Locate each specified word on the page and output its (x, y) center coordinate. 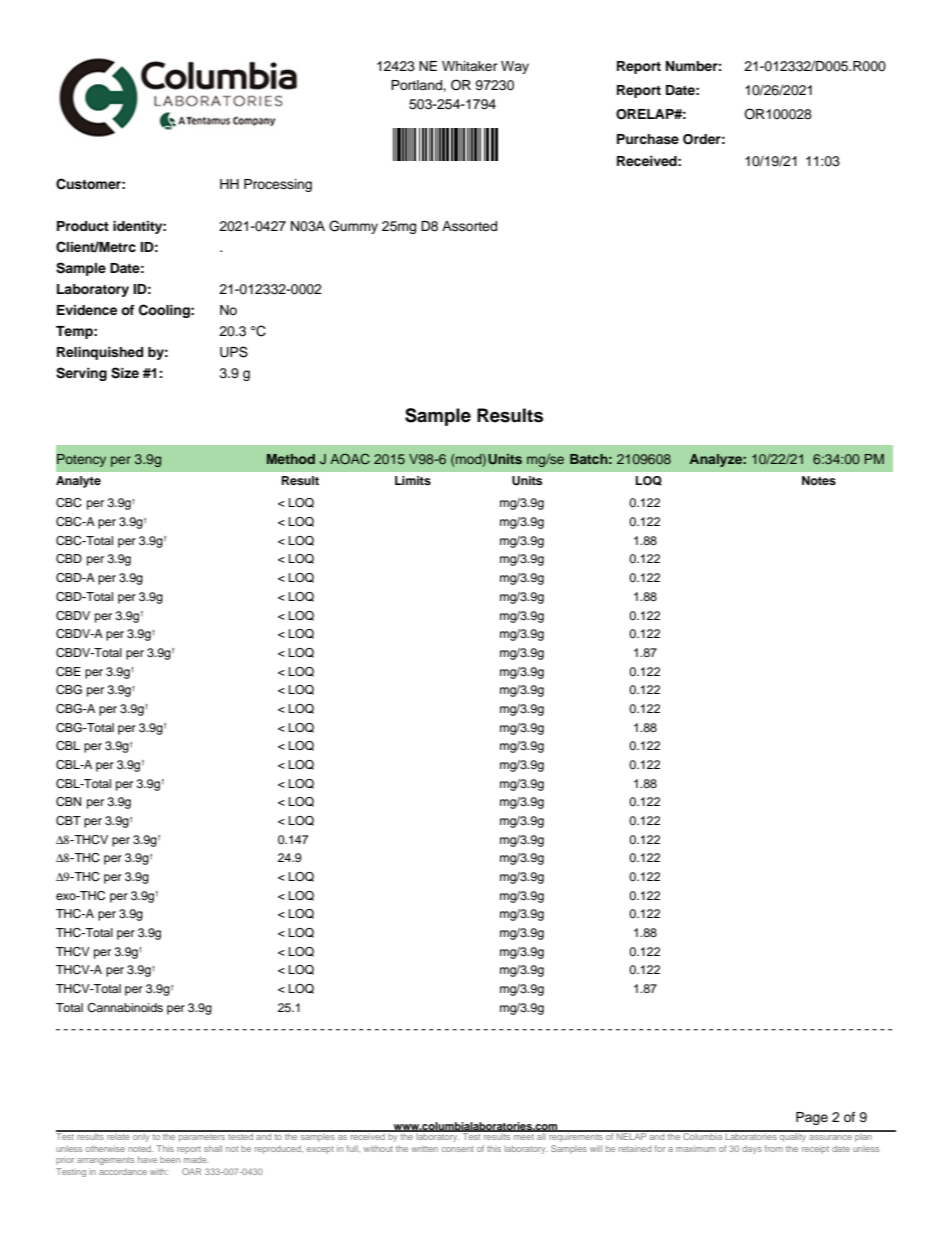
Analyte (78, 482)
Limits (413, 480)
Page (812, 1118)
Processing (278, 185)
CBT (68, 821)
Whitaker (470, 66)
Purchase (648, 139)
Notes (819, 480)
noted (140, 1148)
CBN (68, 802)
